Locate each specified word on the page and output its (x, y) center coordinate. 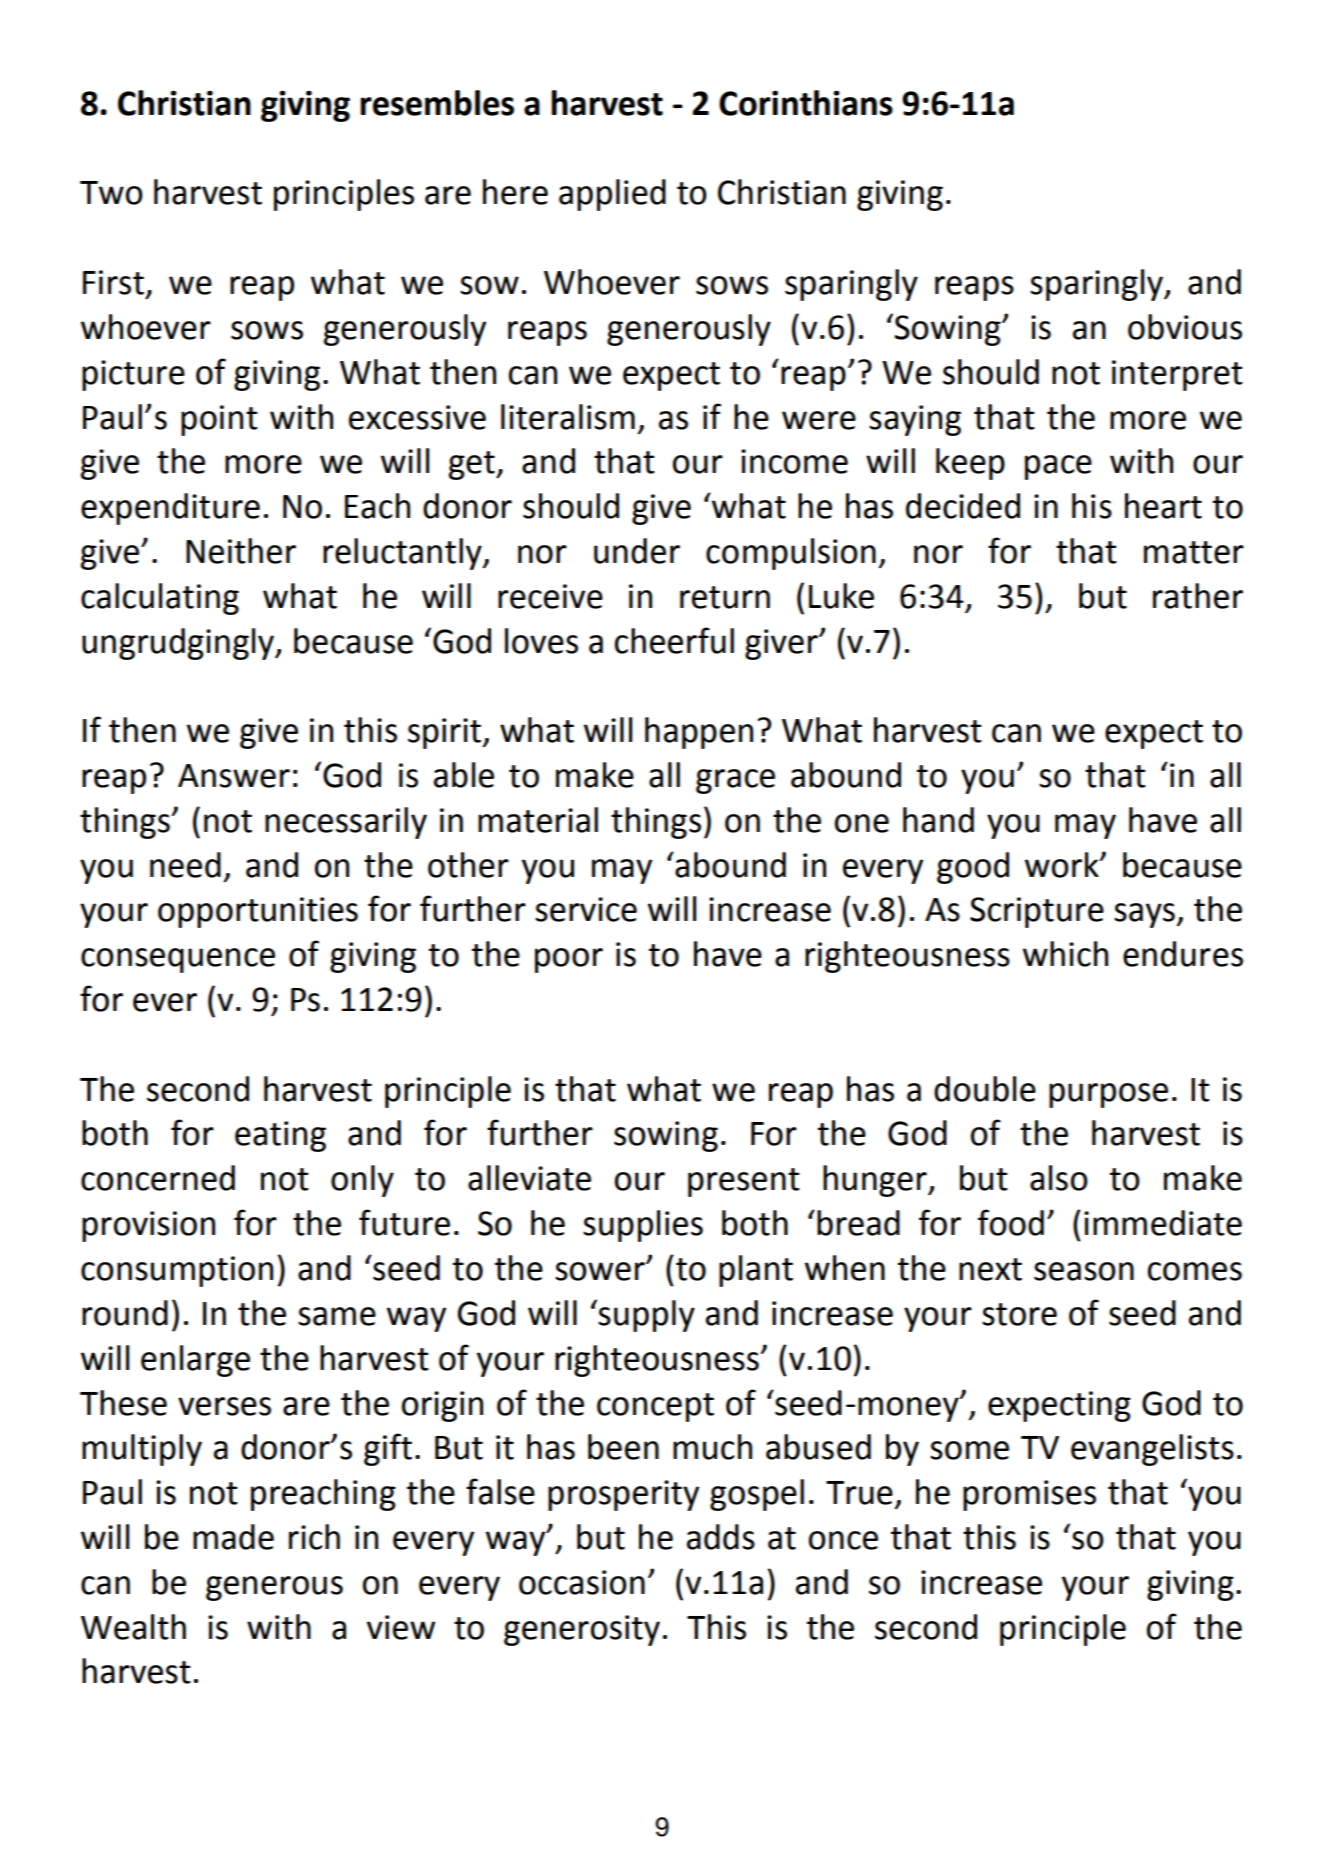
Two (111, 193)
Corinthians (806, 103)
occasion (582, 1582)
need (185, 865)
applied (612, 195)
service (586, 909)
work (1063, 865)
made (233, 1537)
